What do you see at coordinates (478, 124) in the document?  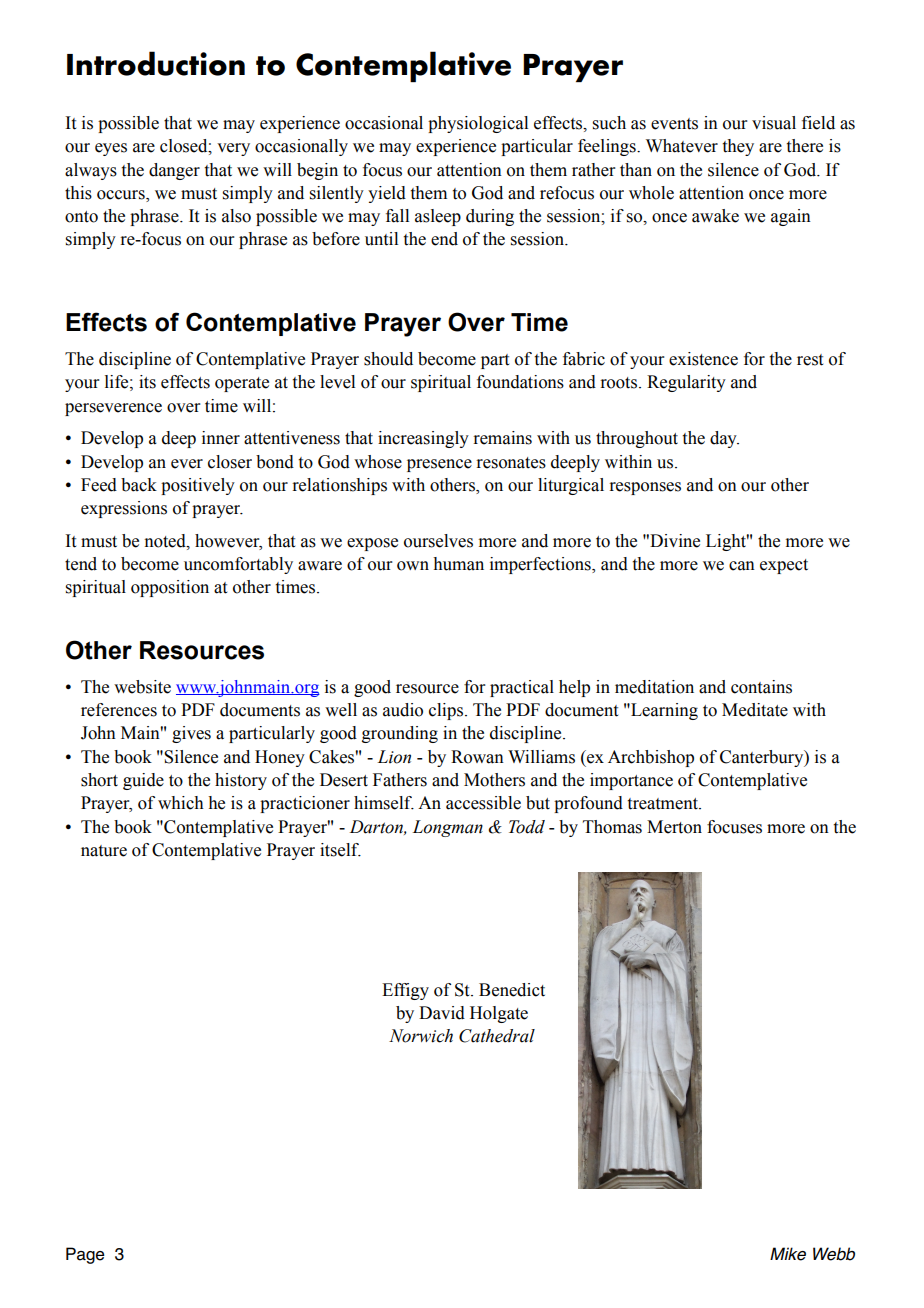 I see `physiological` at bounding box center [478, 124].
